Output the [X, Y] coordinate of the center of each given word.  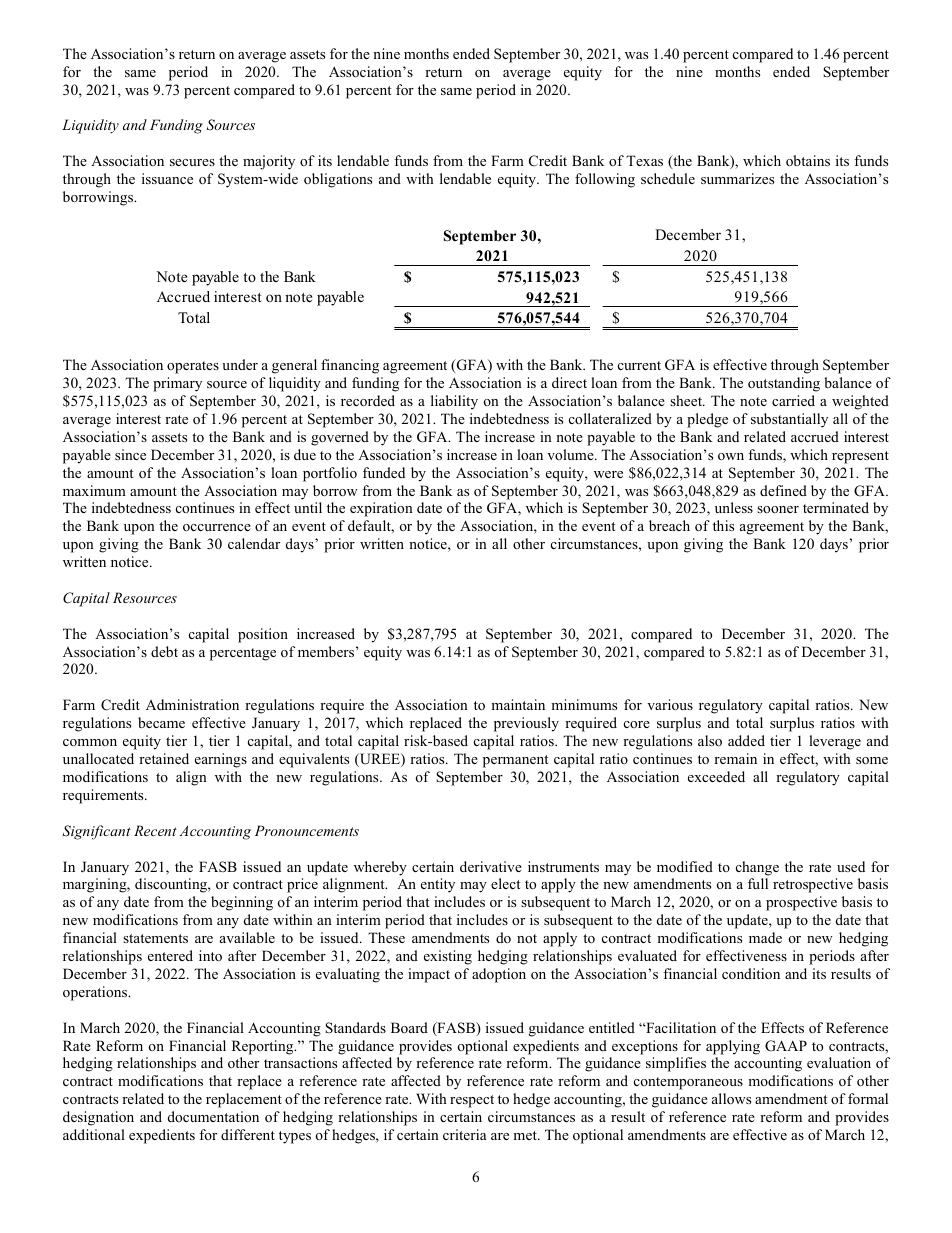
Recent [155, 830]
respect [472, 1101]
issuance [167, 178]
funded [384, 472]
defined [783, 490]
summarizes [737, 178]
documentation [213, 1116]
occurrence [217, 527]
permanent [515, 761]
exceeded [716, 776]
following [605, 180]
